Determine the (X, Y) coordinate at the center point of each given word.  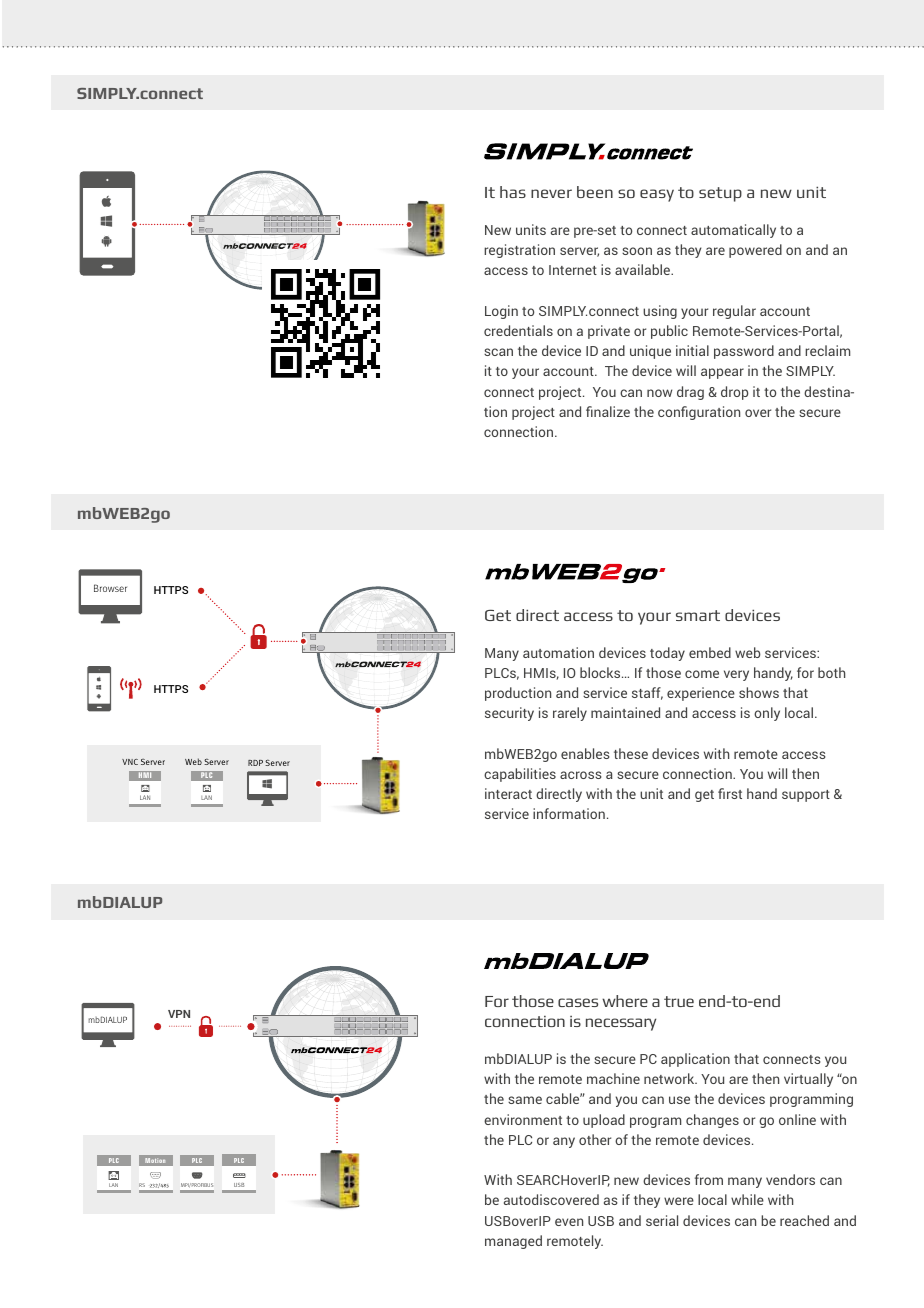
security (509, 714)
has (513, 192)
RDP (255, 763)
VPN (179, 1014)
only (767, 714)
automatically (733, 231)
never (551, 193)
